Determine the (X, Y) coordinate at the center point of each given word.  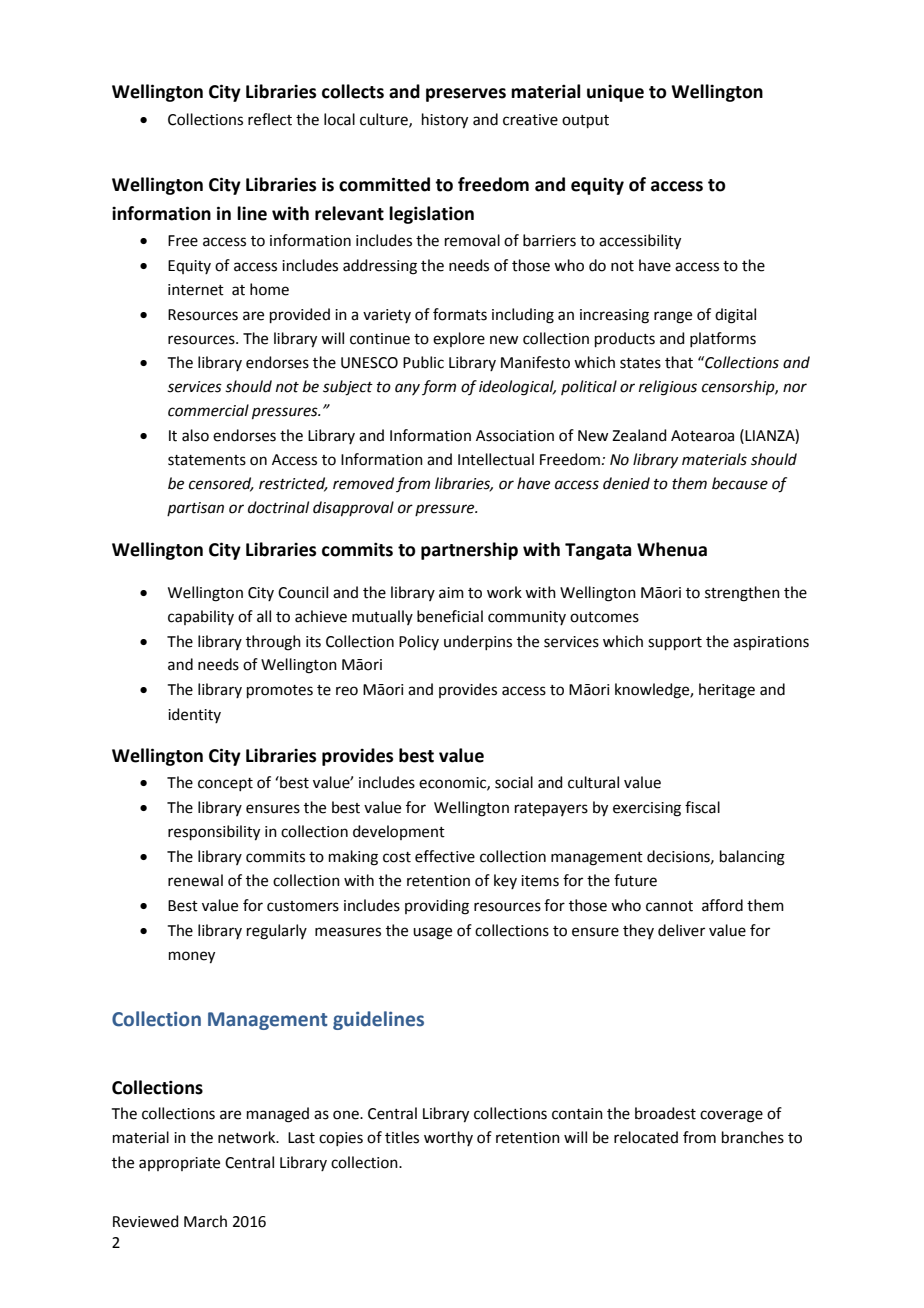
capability (201, 617)
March (205, 1221)
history (445, 121)
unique (615, 93)
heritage (727, 691)
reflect (270, 119)
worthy (448, 1138)
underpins (478, 642)
